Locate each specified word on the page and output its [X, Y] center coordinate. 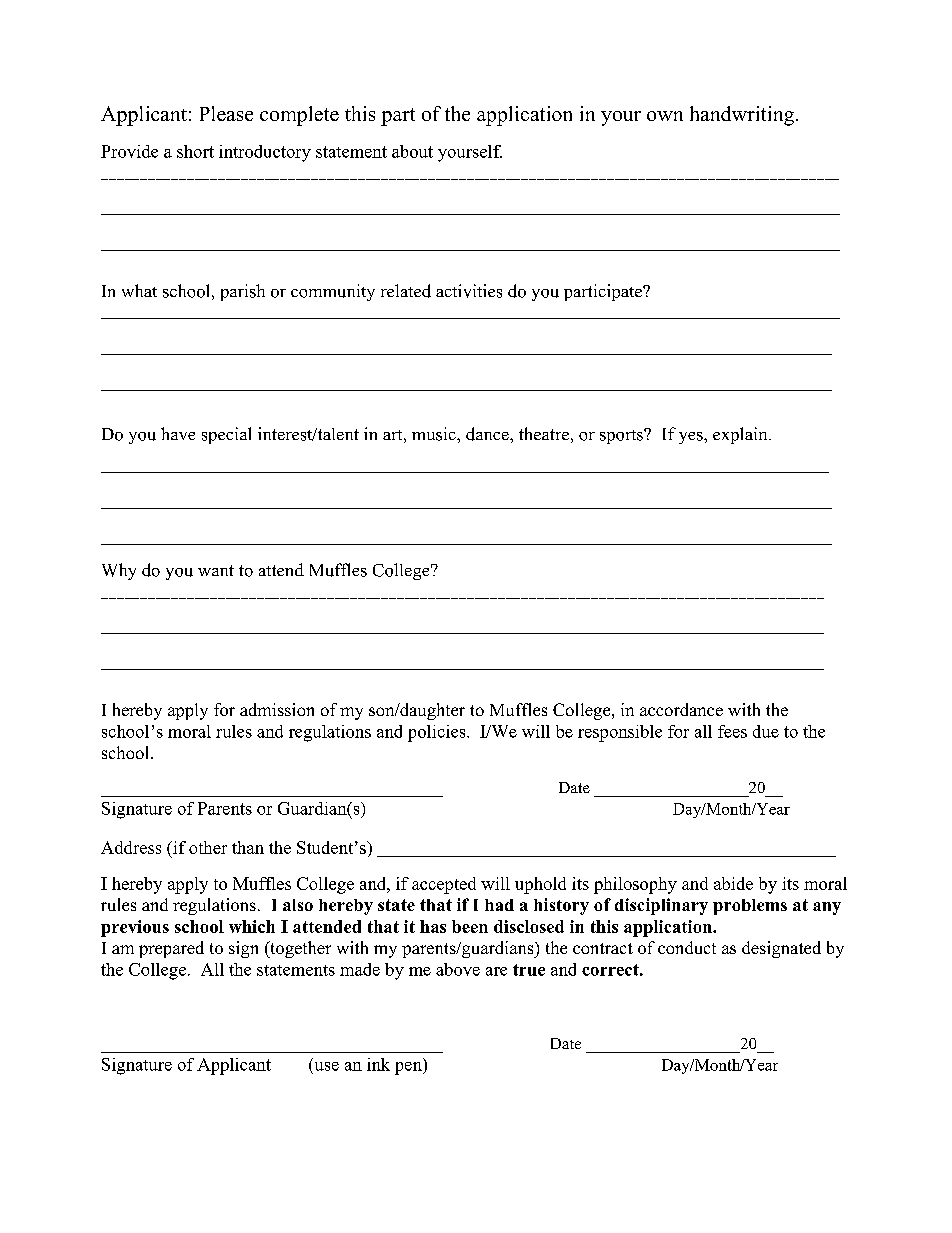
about [412, 151]
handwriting [743, 116]
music [435, 434]
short [195, 151]
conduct [687, 947]
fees [732, 731]
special [226, 435]
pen [409, 1068]
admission [277, 709]
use [327, 1066]
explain [741, 435]
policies [438, 733]
